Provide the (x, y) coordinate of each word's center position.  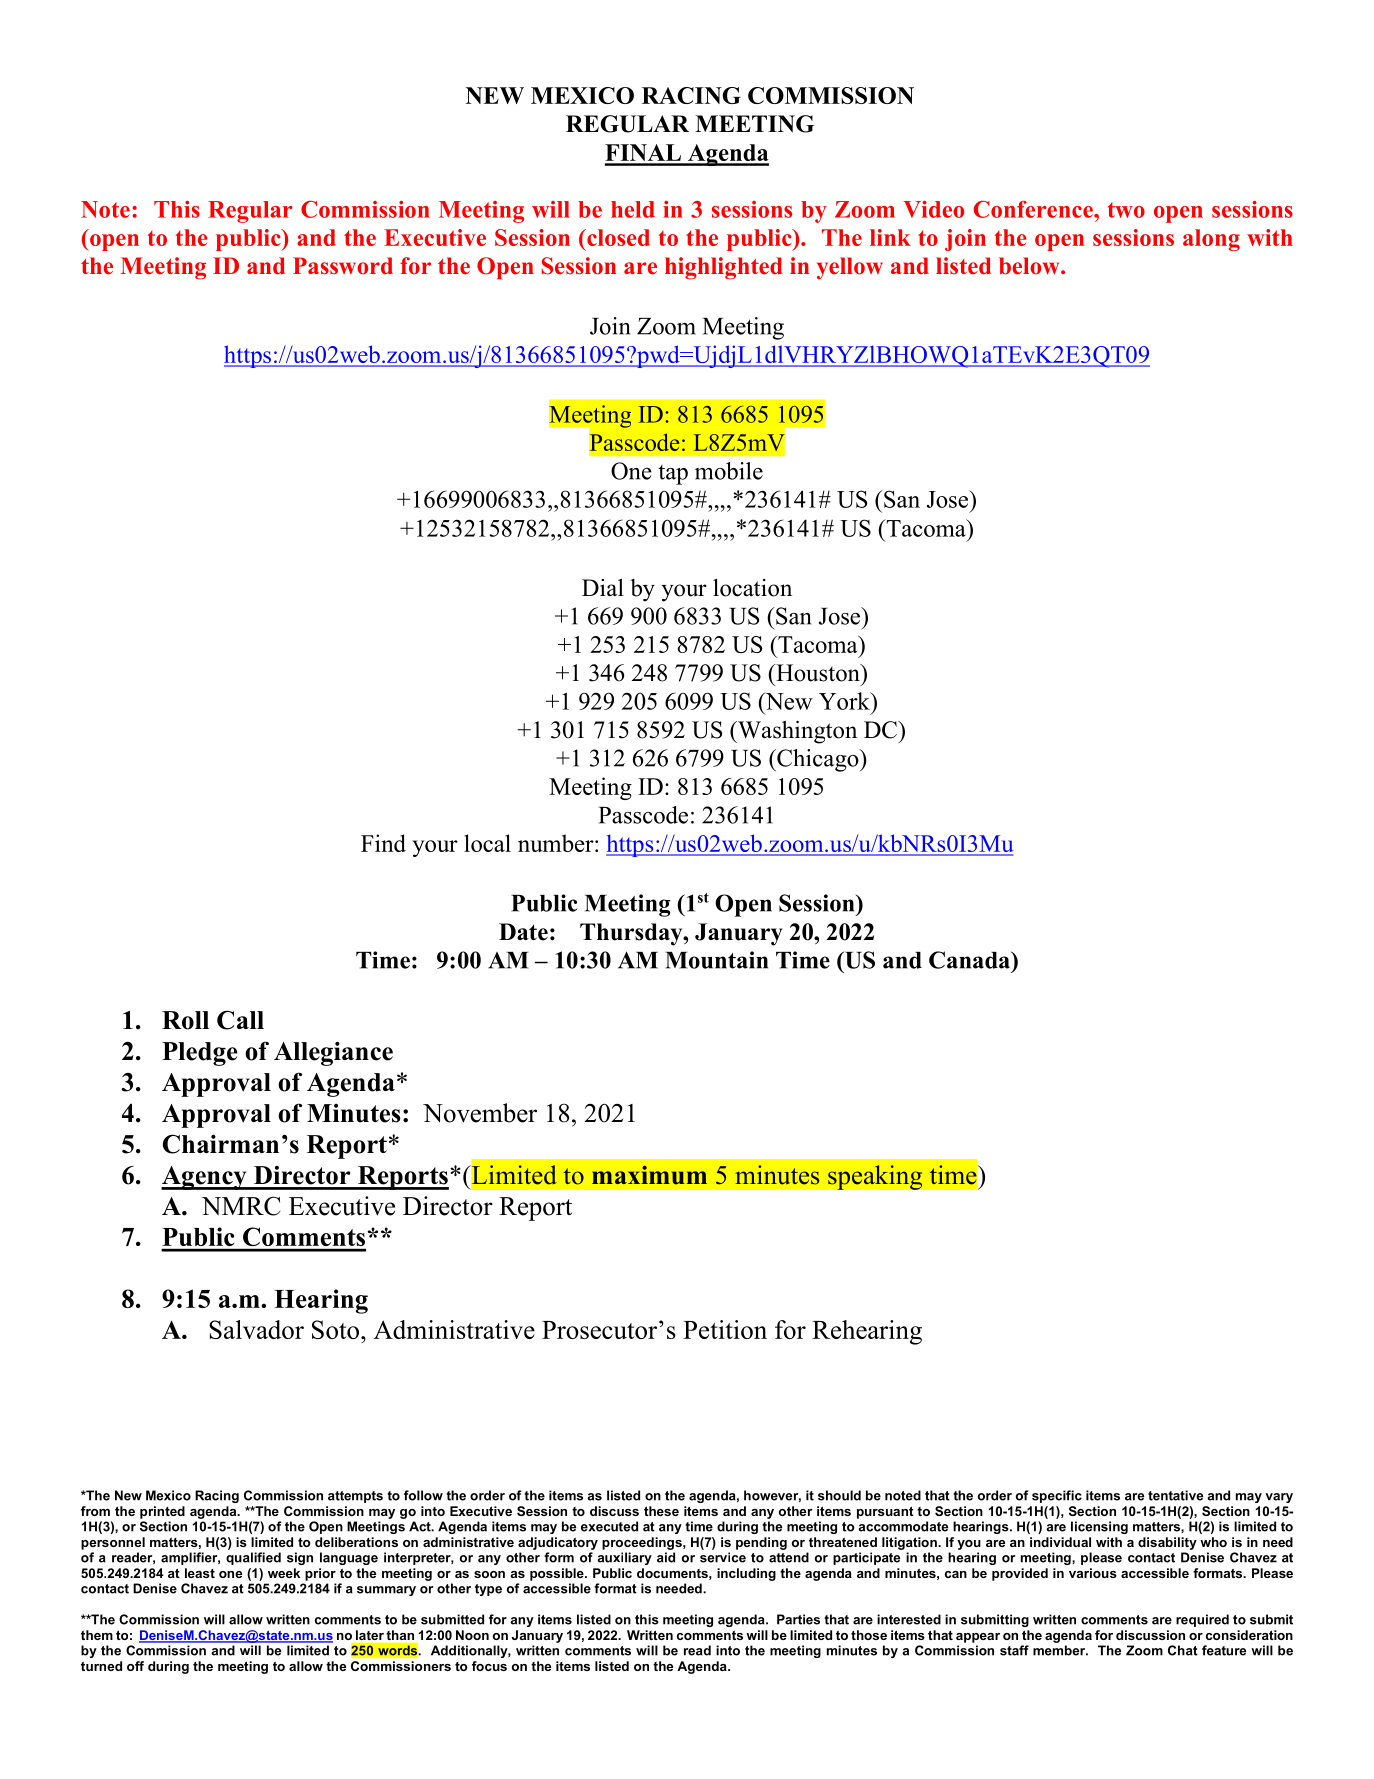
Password (343, 266)
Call (240, 1020)
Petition (725, 1329)
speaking (875, 1177)
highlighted (724, 268)
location (752, 588)
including (746, 1574)
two (1126, 210)
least (200, 1573)
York (845, 701)
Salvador (256, 1329)
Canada (971, 960)
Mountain (716, 960)
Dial (603, 587)
